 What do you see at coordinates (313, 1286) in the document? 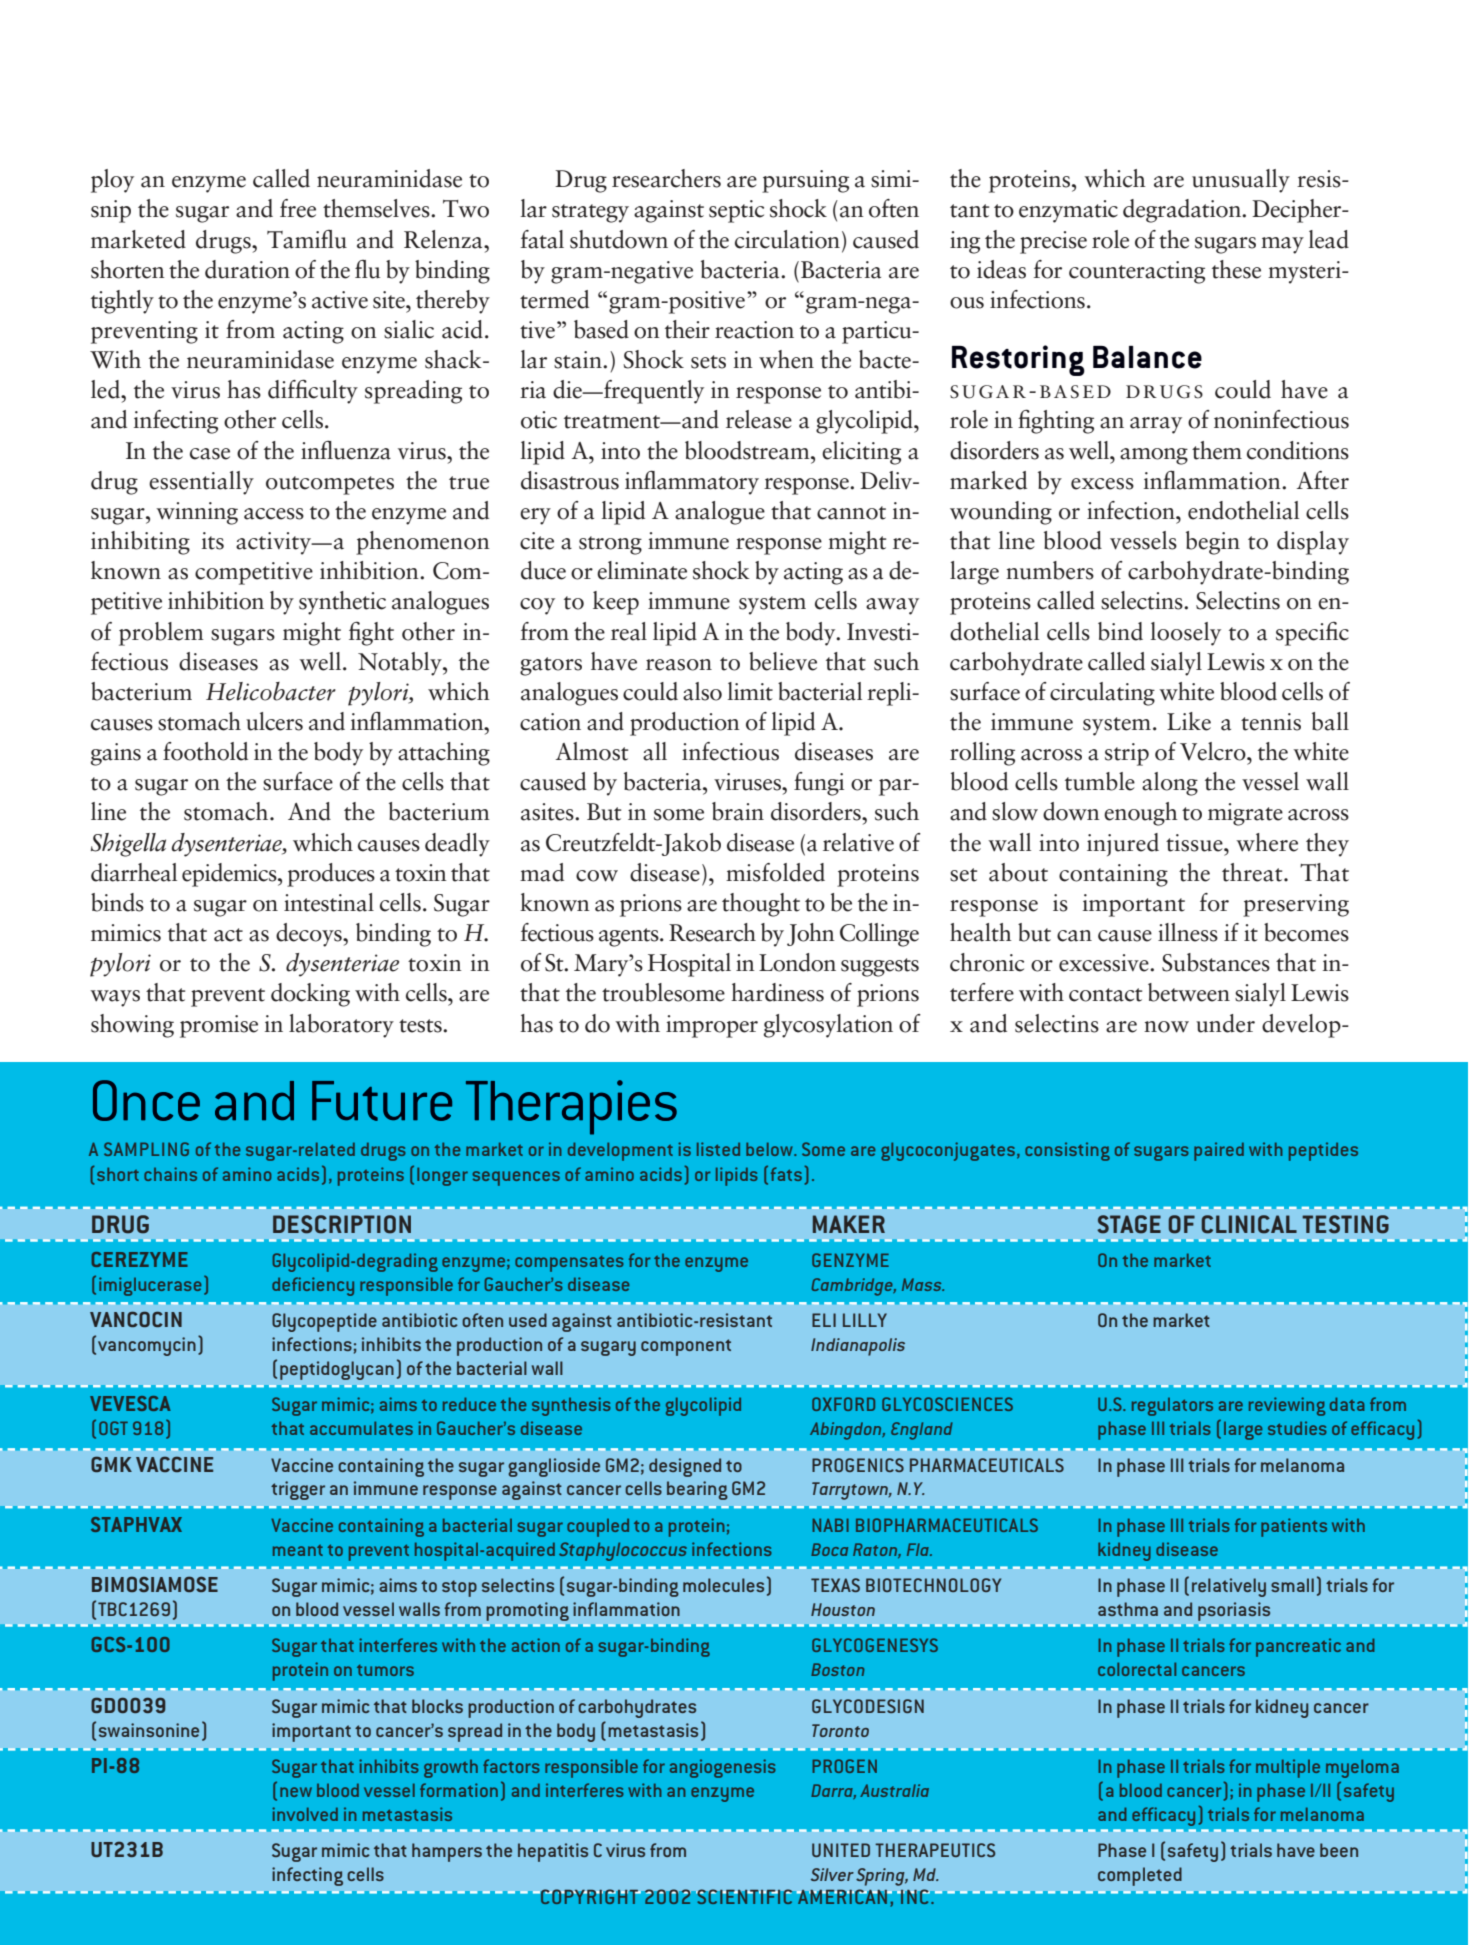
I see `deficiency` at bounding box center [313, 1286].
